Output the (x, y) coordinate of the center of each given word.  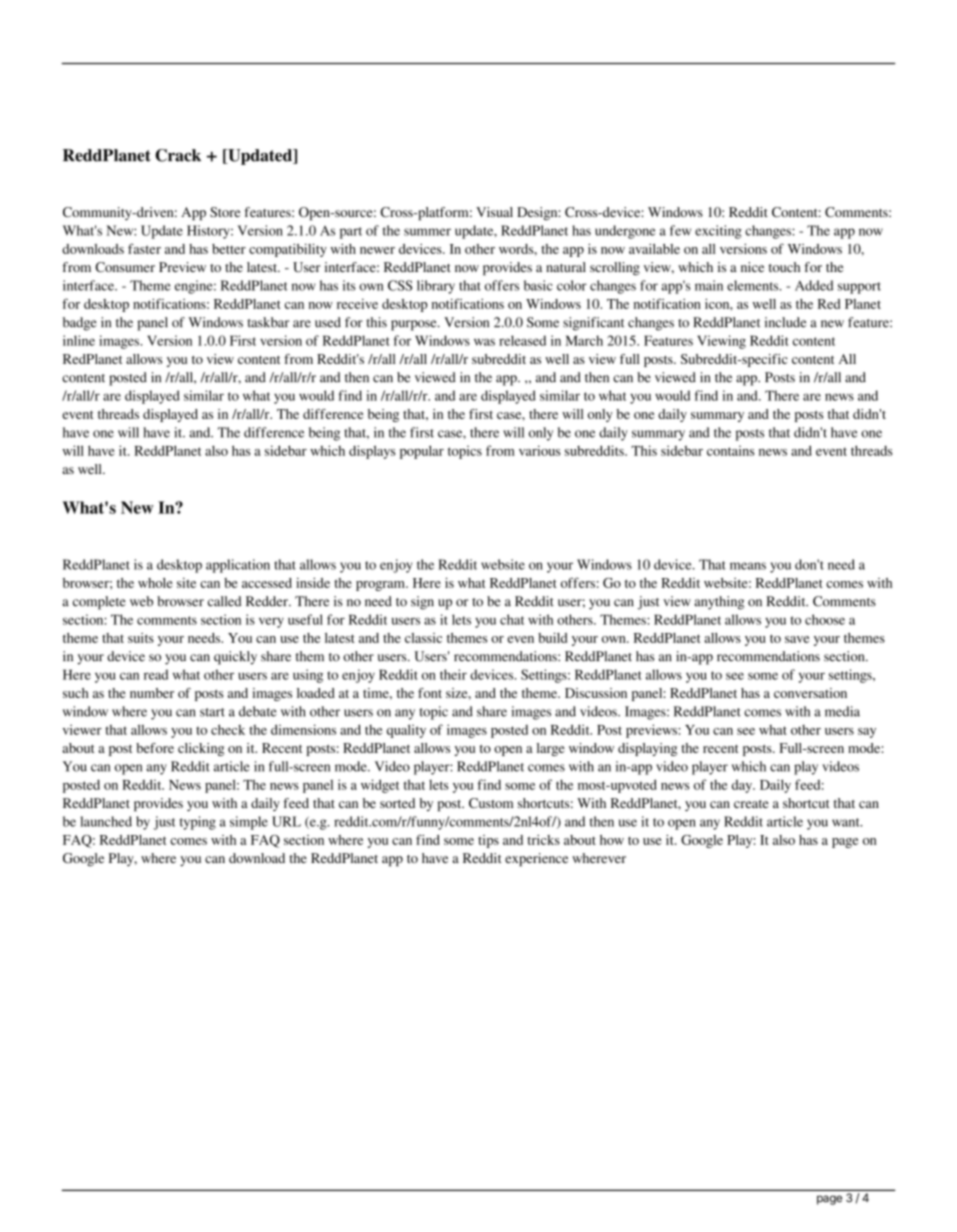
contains (730, 451)
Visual (494, 212)
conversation (810, 693)
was (484, 342)
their (453, 674)
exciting (718, 232)
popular (422, 452)
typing (198, 823)
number (152, 693)
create (751, 804)
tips (488, 841)
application (238, 566)
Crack (178, 155)
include (785, 322)
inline (79, 340)
